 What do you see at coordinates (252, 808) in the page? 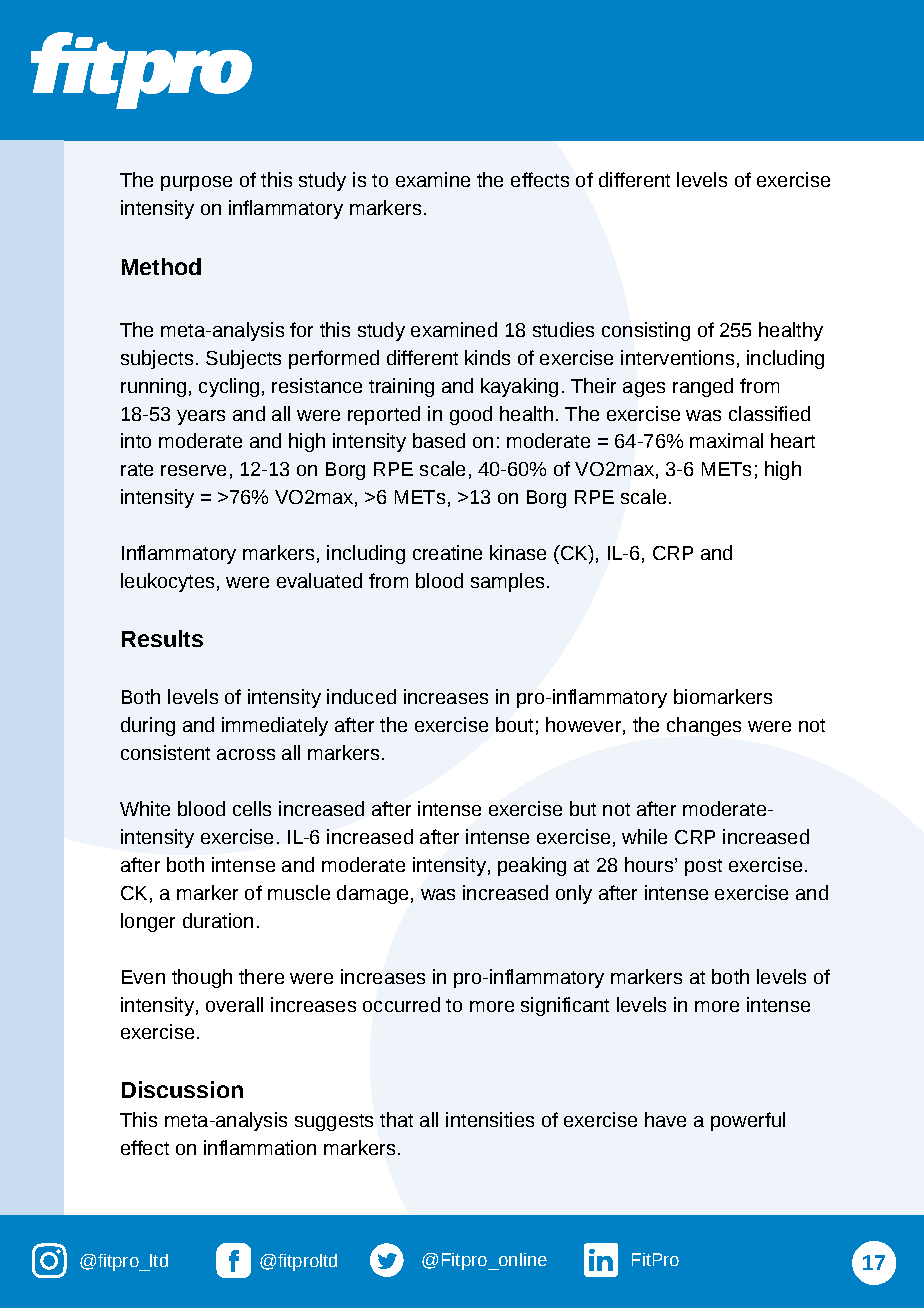
I see `cells` at bounding box center [252, 808].
